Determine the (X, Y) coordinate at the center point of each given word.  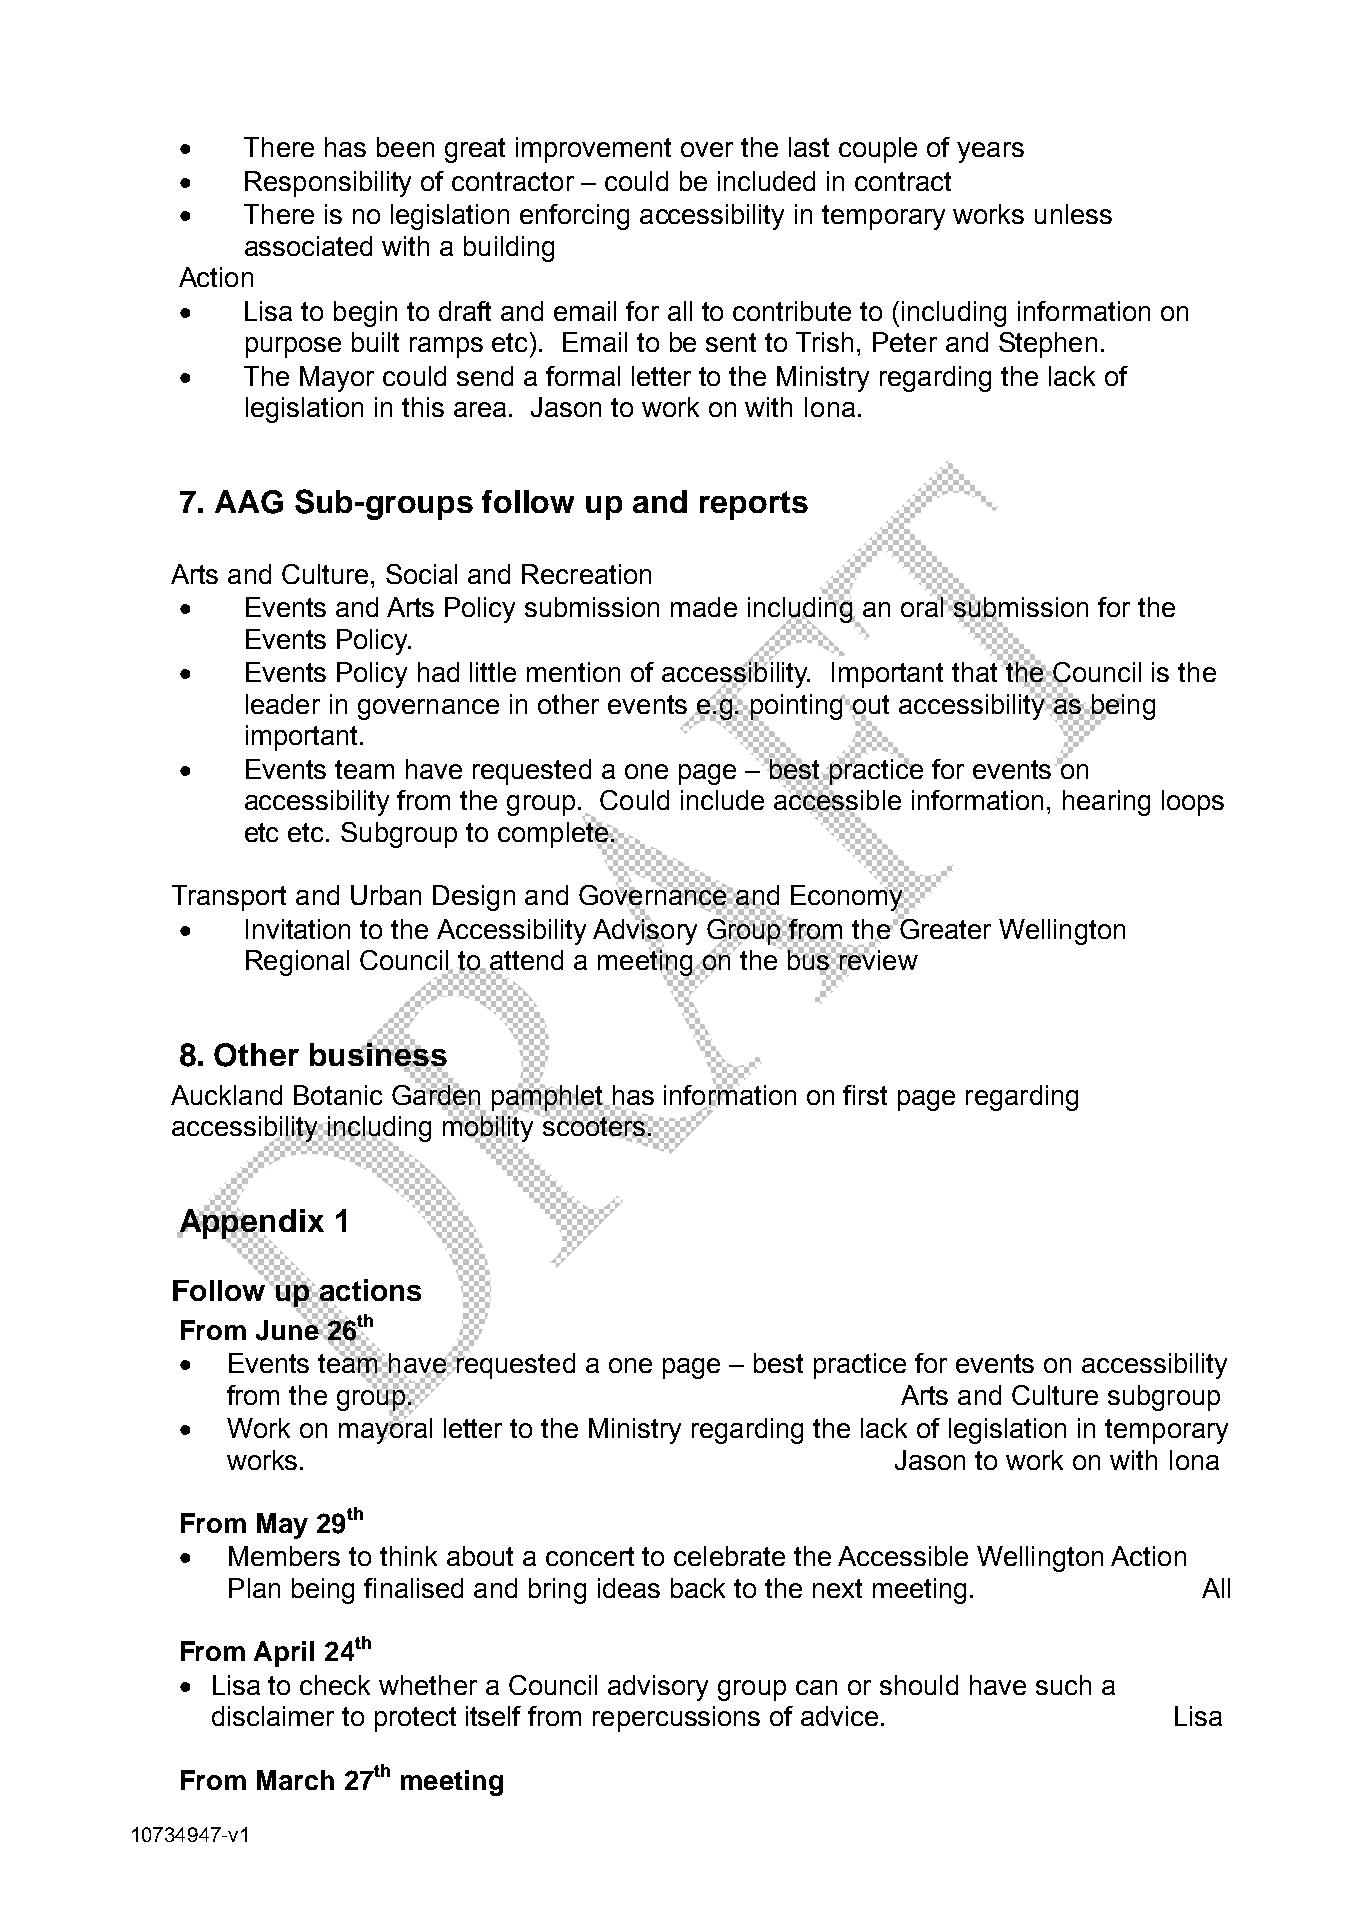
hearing (1106, 803)
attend (526, 961)
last (809, 147)
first (865, 1095)
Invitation (298, 929)
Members (284, 1556)
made (704, 607)
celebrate (729, 1556)
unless (1073, 214)
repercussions (676, 1719)
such (1063, 1685)
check (335, 1685)
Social (421, 574)
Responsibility (328, 184)
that (974, 671)
